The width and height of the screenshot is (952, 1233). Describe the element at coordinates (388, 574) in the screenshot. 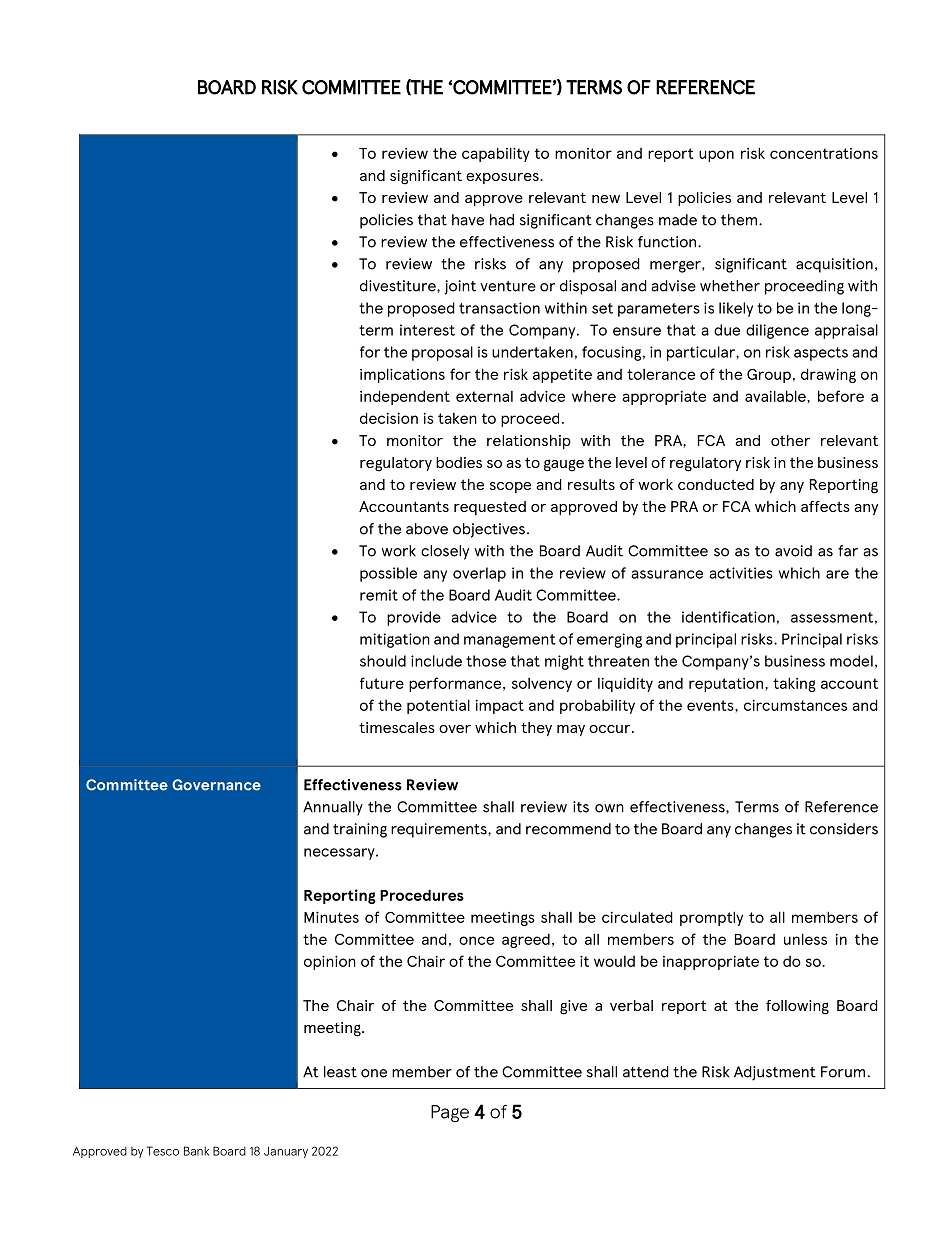

I see `possible` at that location.
